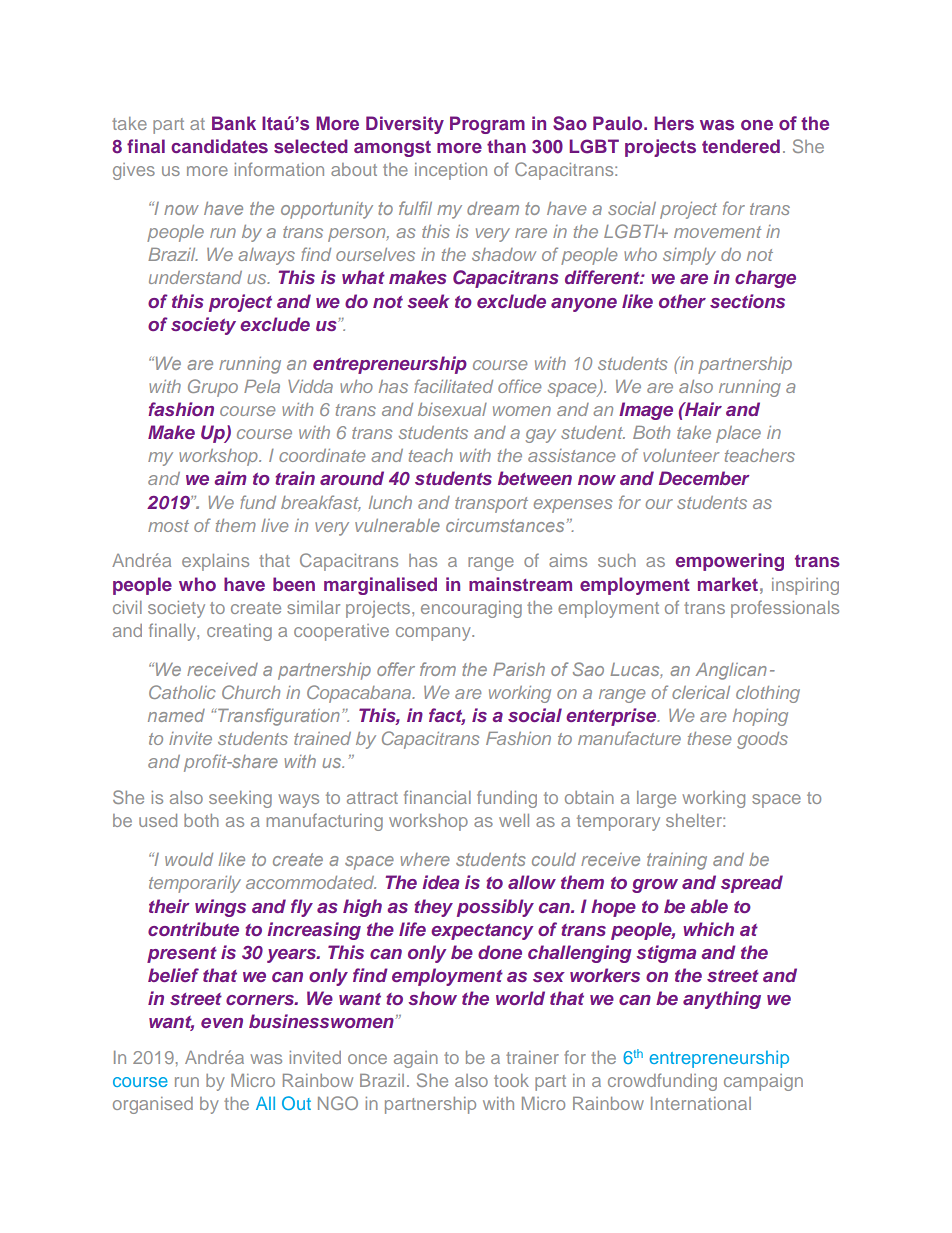 The height and width of the page is (1233, 952). Describe the element at coordinates (153, 1105) in the page. I see `organised` at that location.
